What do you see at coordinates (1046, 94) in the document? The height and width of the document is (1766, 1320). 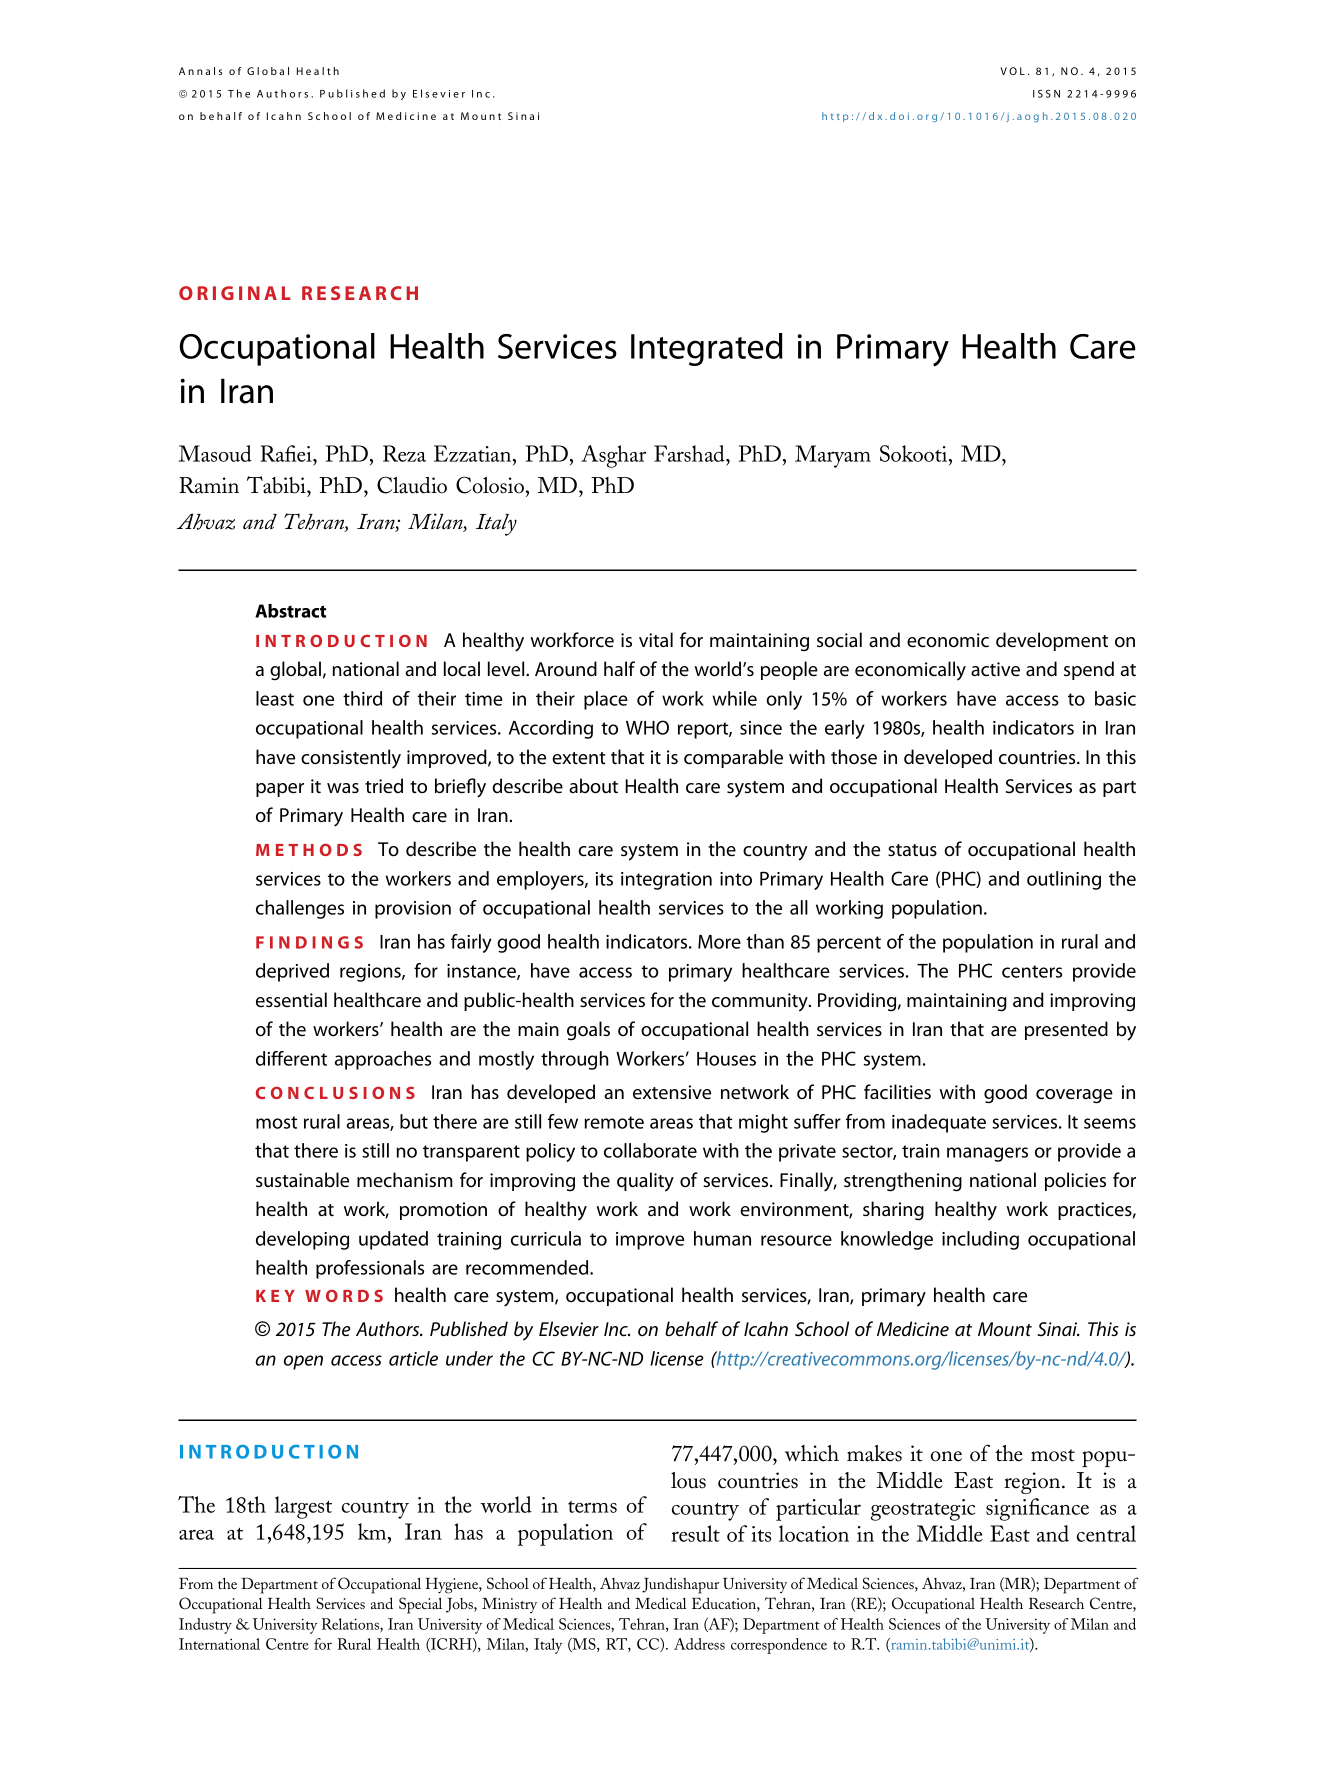 I see `ISSN` at bounding box center [1046, 94].
